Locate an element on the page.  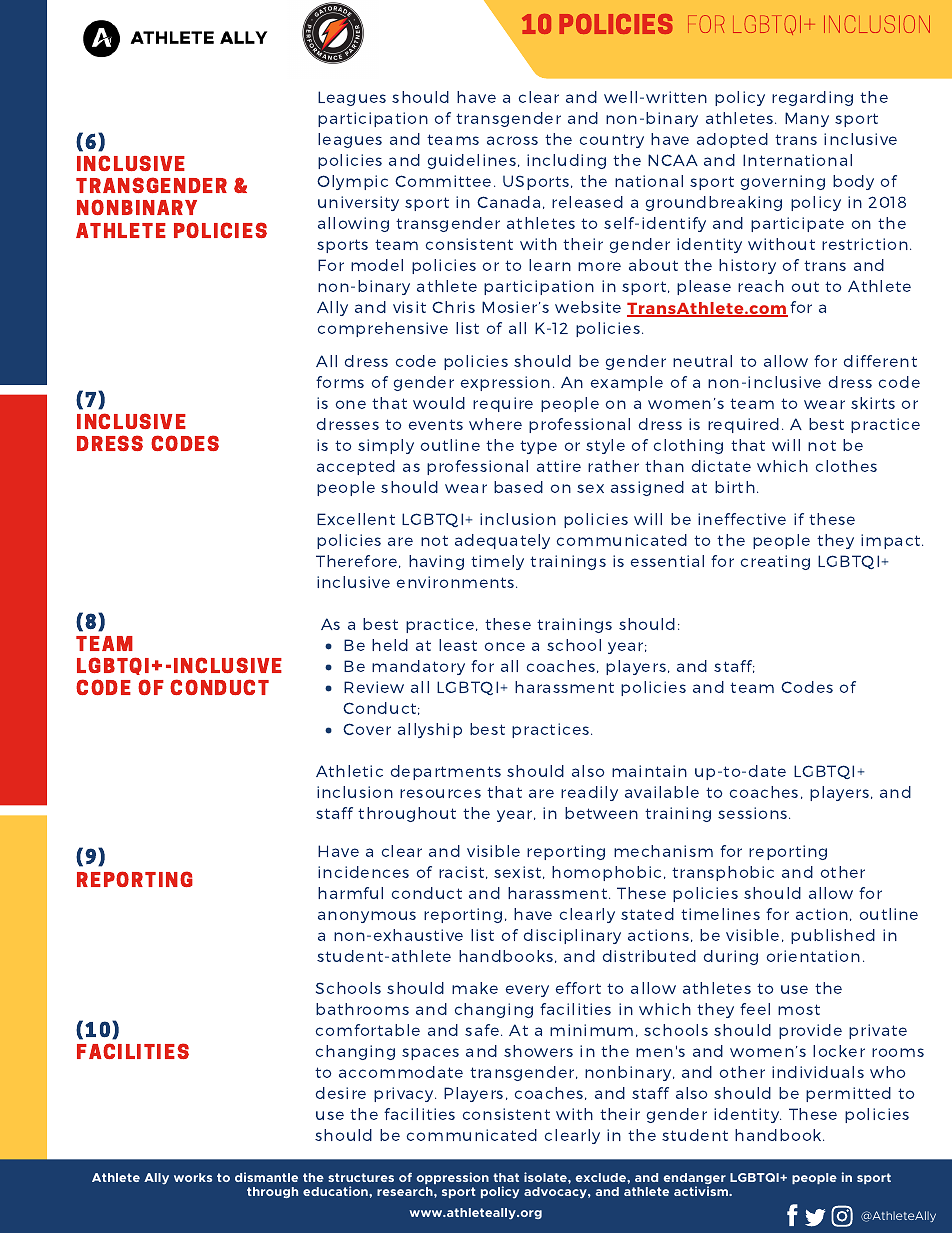
once is located at coordinates (505, 646).
